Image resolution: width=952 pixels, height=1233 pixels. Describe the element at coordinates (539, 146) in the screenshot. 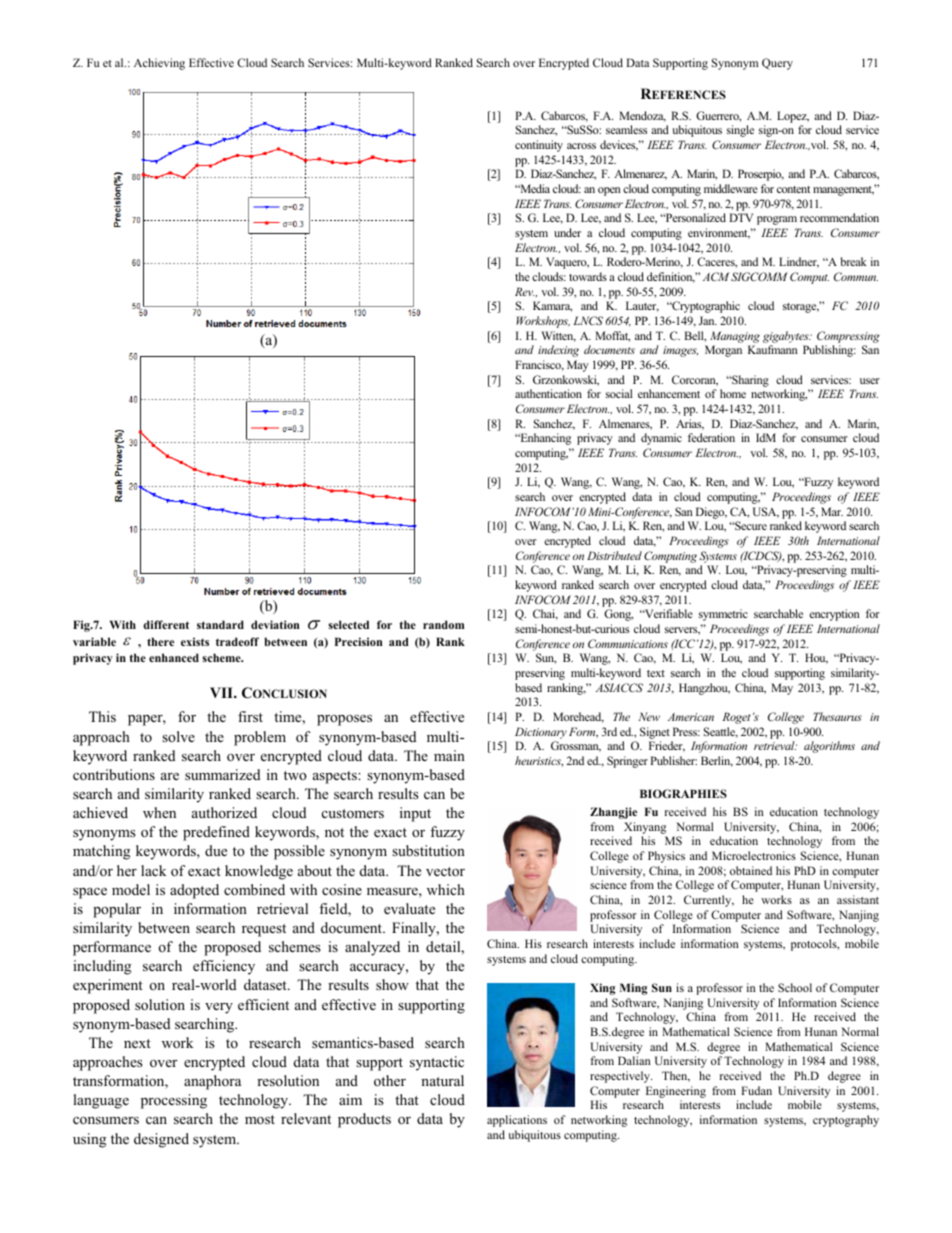

I see `continuity` at that location.
